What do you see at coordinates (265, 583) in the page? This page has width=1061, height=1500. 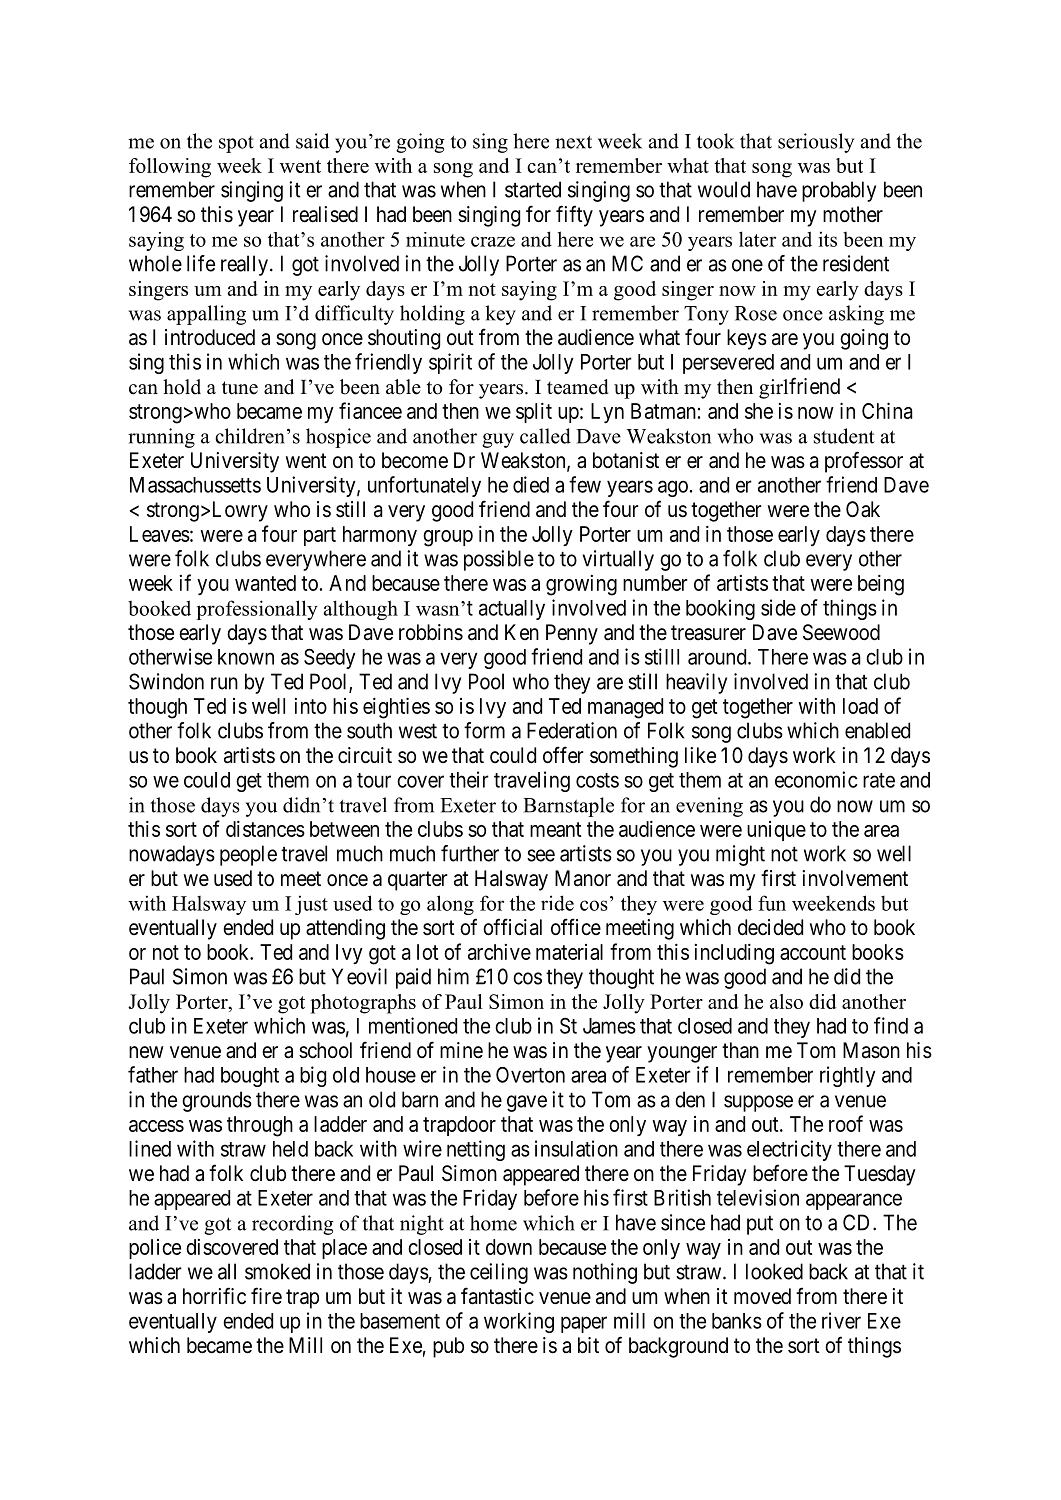 I see `wanted` at bounding box center [265, 583].
